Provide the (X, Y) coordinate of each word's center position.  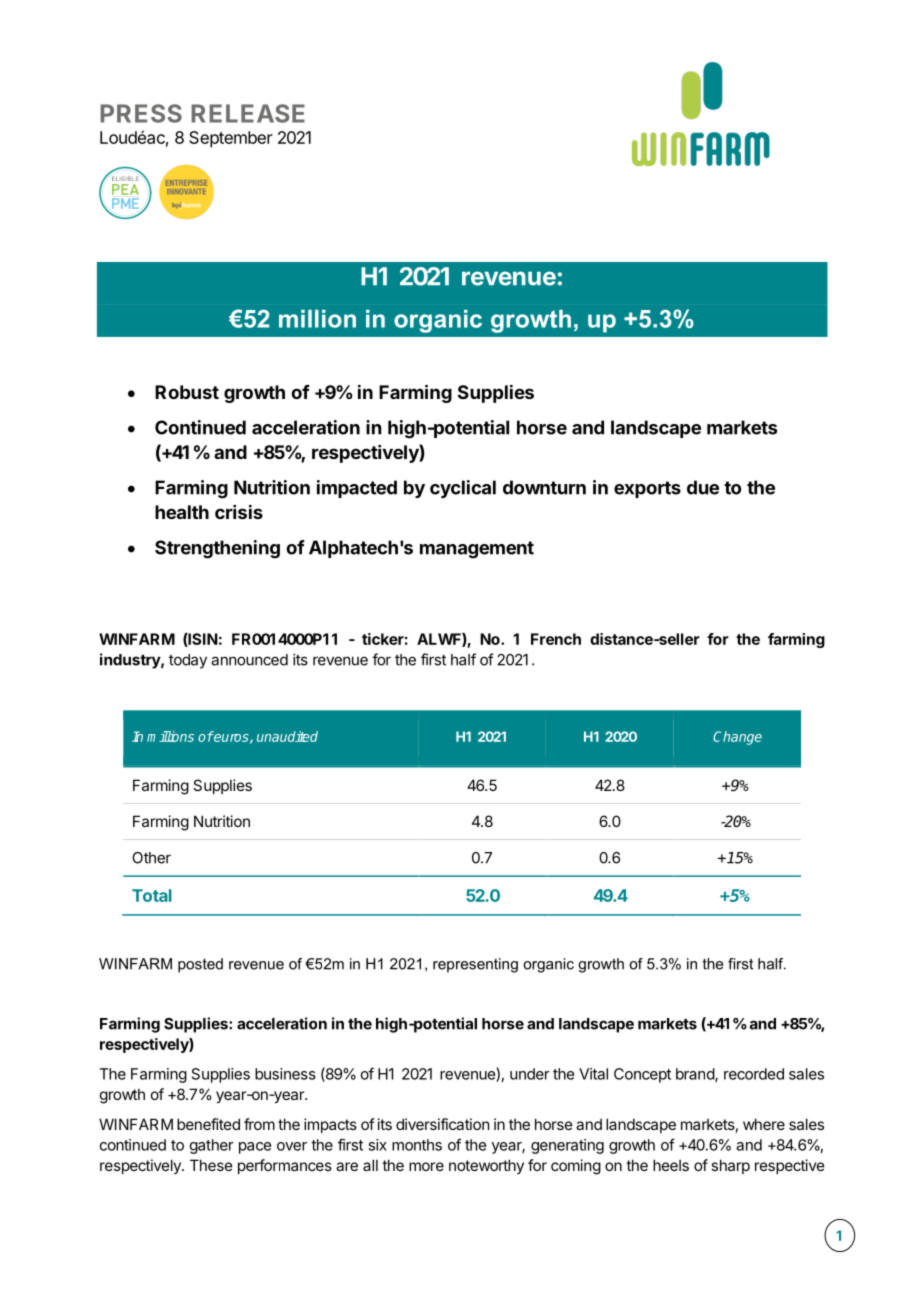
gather (212, 1146)
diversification (442, 1124)
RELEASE (248, 113)
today (188, 661)
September (231, 139)
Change (737, 738)
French (556, 639)
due (703, 487)
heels (671, 1165)
